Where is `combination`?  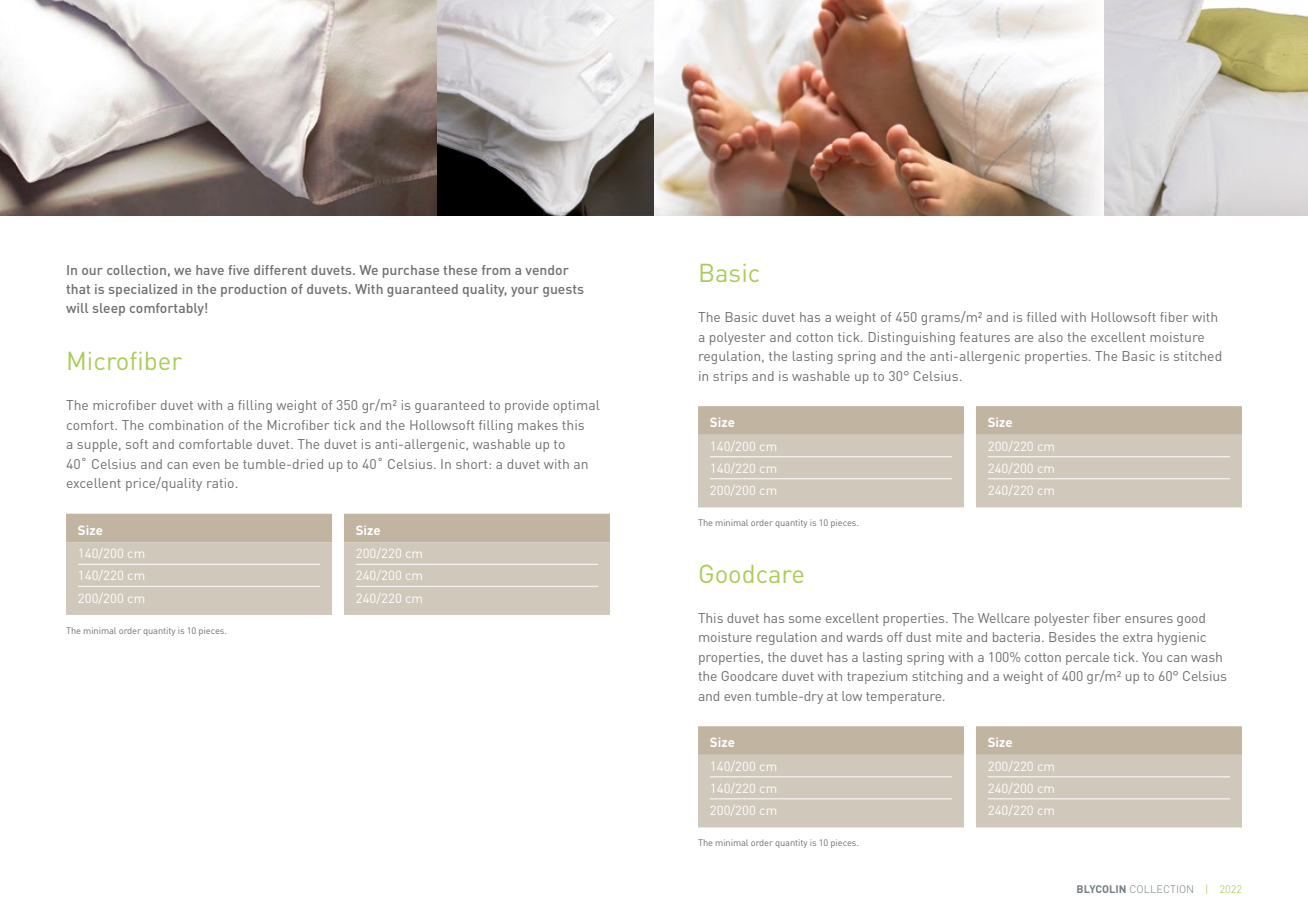
combination is located at coordinates (186, 425).
